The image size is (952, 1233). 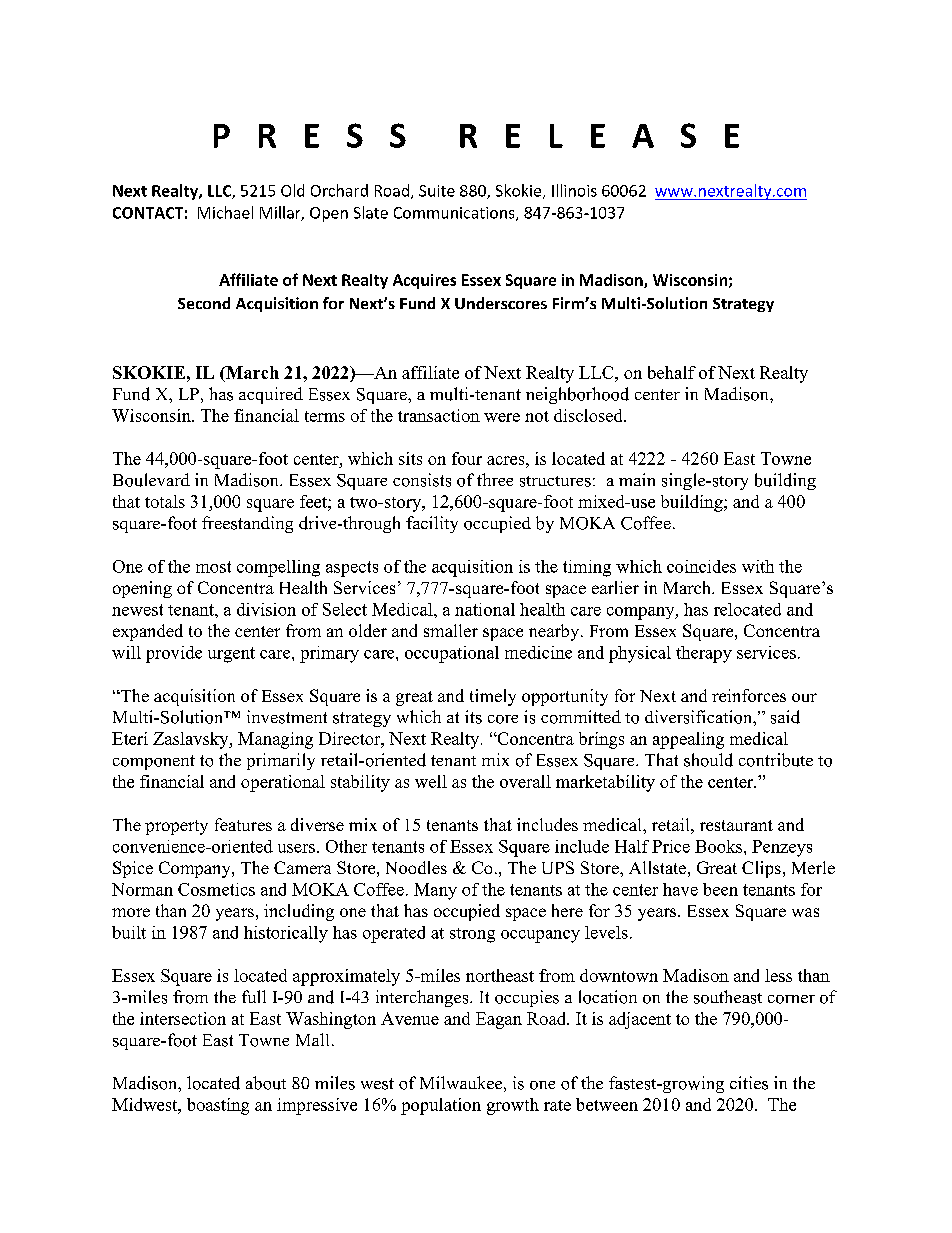 What do you see at coordinates (243, 824) in the screenshot?
I see `features` at bounding box center [243, 824].
